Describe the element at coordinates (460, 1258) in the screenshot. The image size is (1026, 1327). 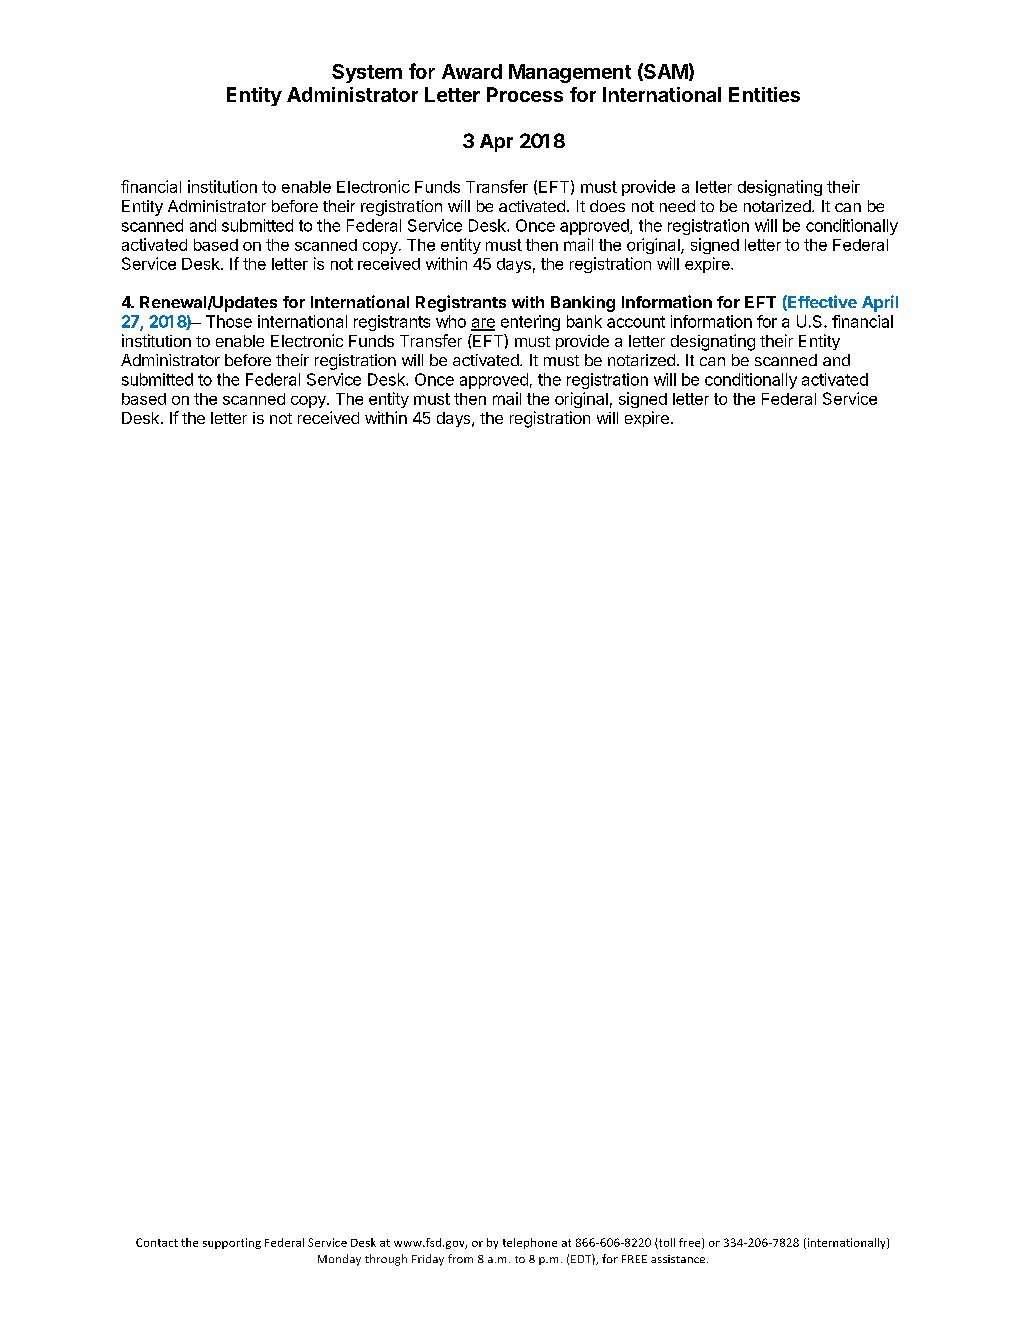
I see `from` at that location.
